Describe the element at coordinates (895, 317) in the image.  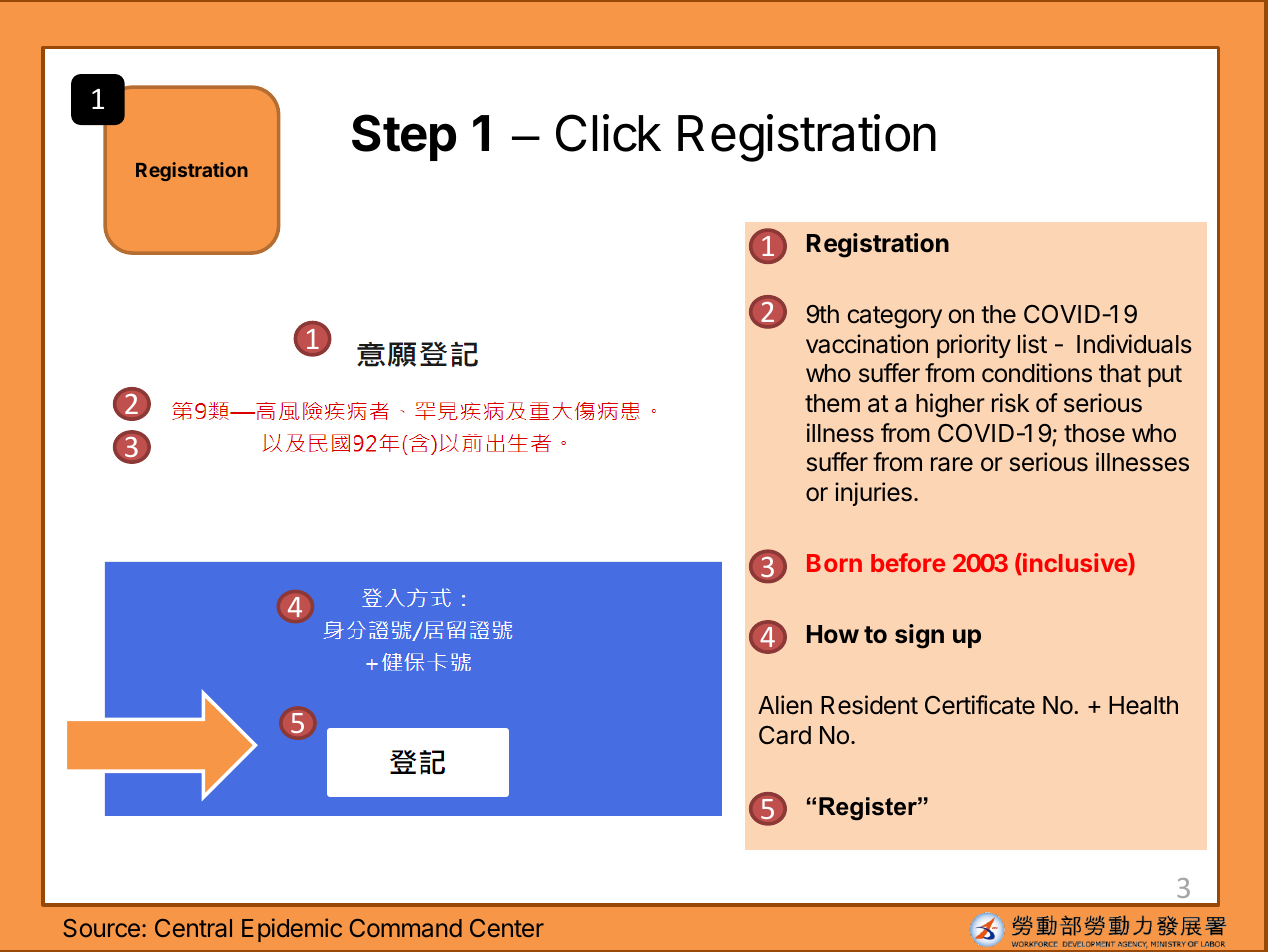
I see `category` at that location.
